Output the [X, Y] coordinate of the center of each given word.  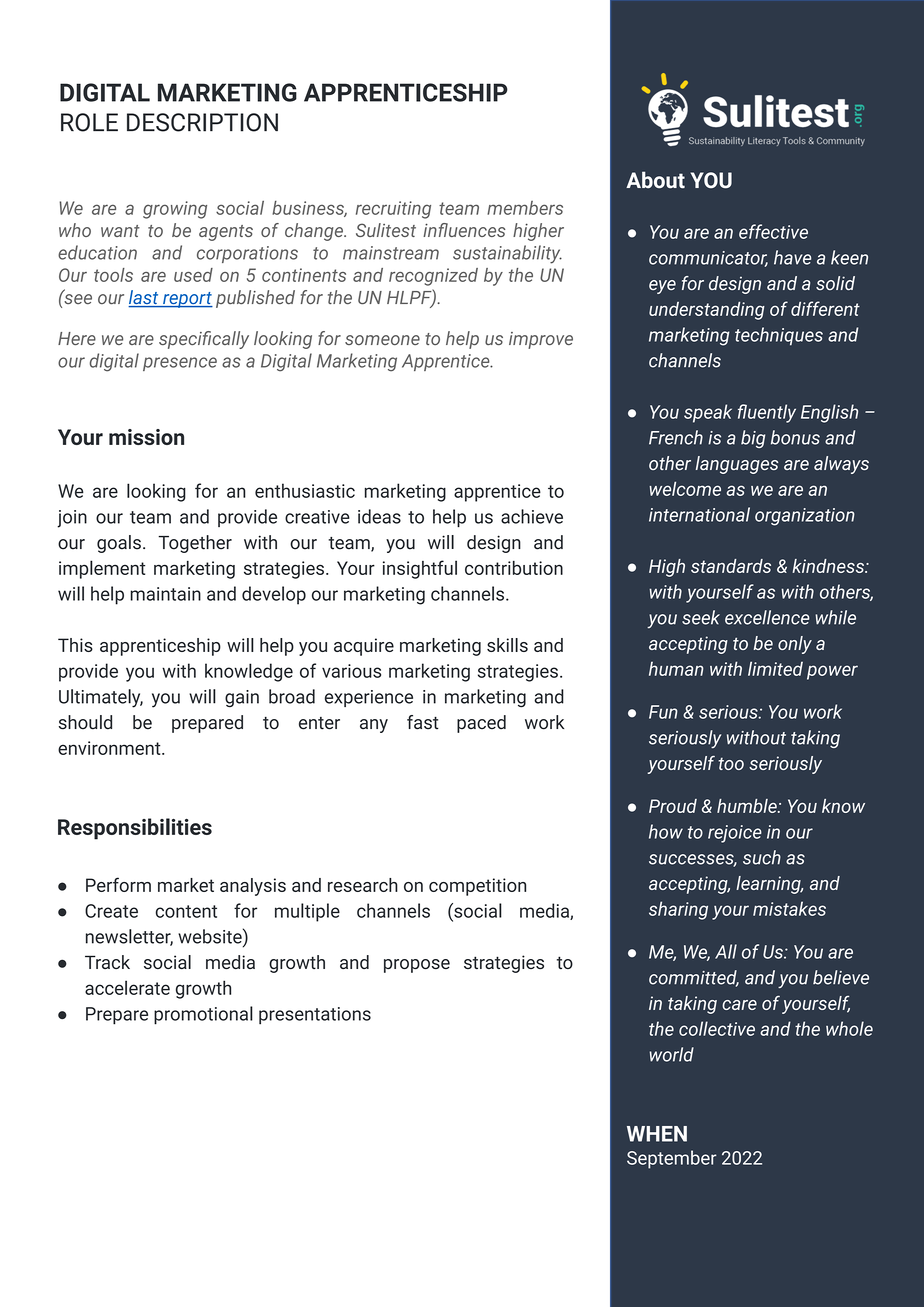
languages [737, 465]
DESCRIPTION [202, 122]
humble [748, 806]
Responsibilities [135, 829]
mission [146, 437]
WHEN [657, 1134]
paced [481, 724]
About [655, 180]
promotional [203, 1015]
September [672, 1159]
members [525, 208]
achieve [532, 516]
